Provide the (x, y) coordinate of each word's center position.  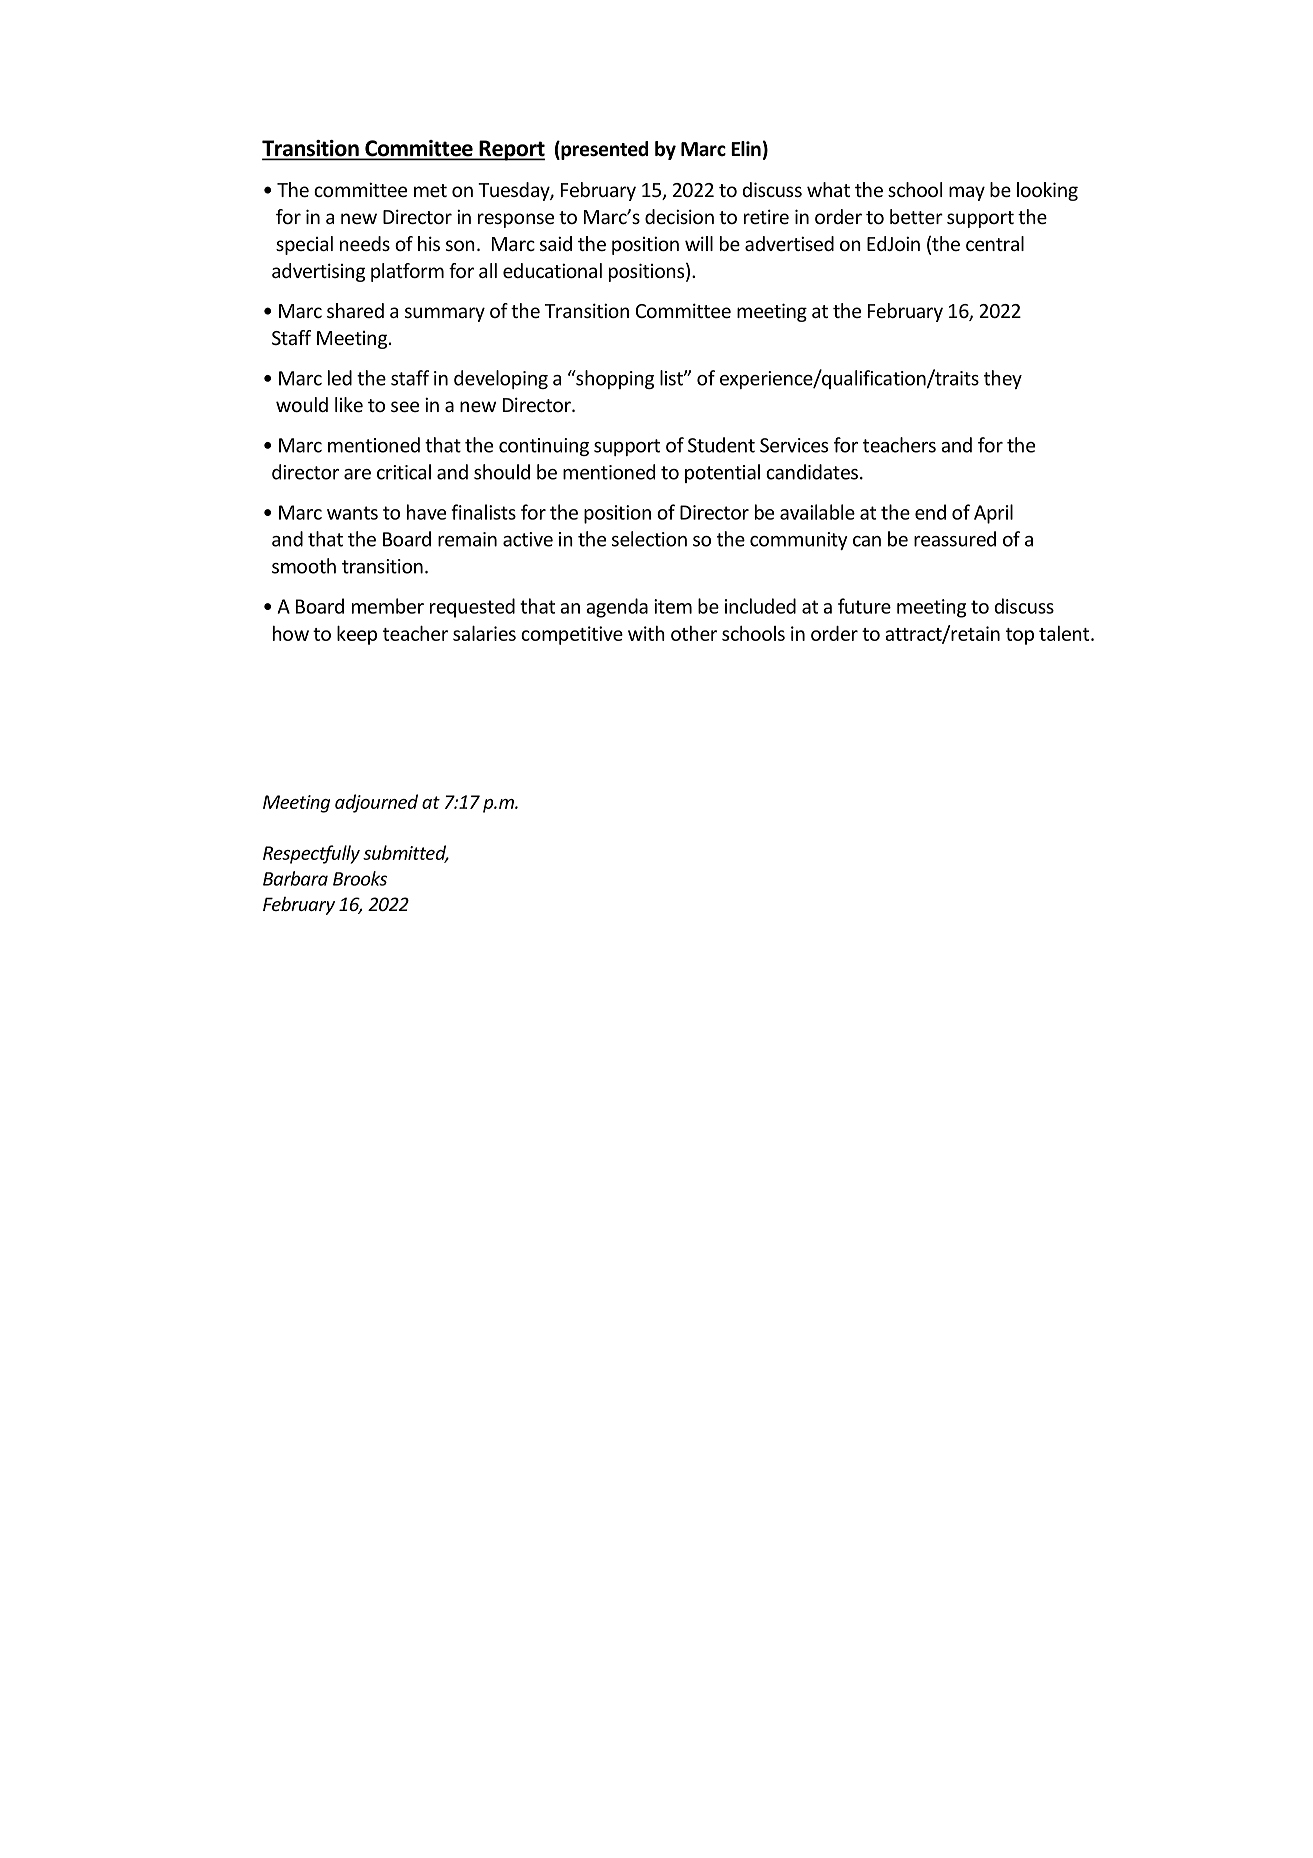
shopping (614, 379)
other (694, 633)
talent (1065, 633)
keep (357, 635)
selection (649, 539)
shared (355, 310)
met (430, 190)
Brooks (360, 878)
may (967, 193)
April (993, 514)
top (1020, 636)
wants (352, 513)
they (1003, 379)
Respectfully (311, 854)
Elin (746, 148)
